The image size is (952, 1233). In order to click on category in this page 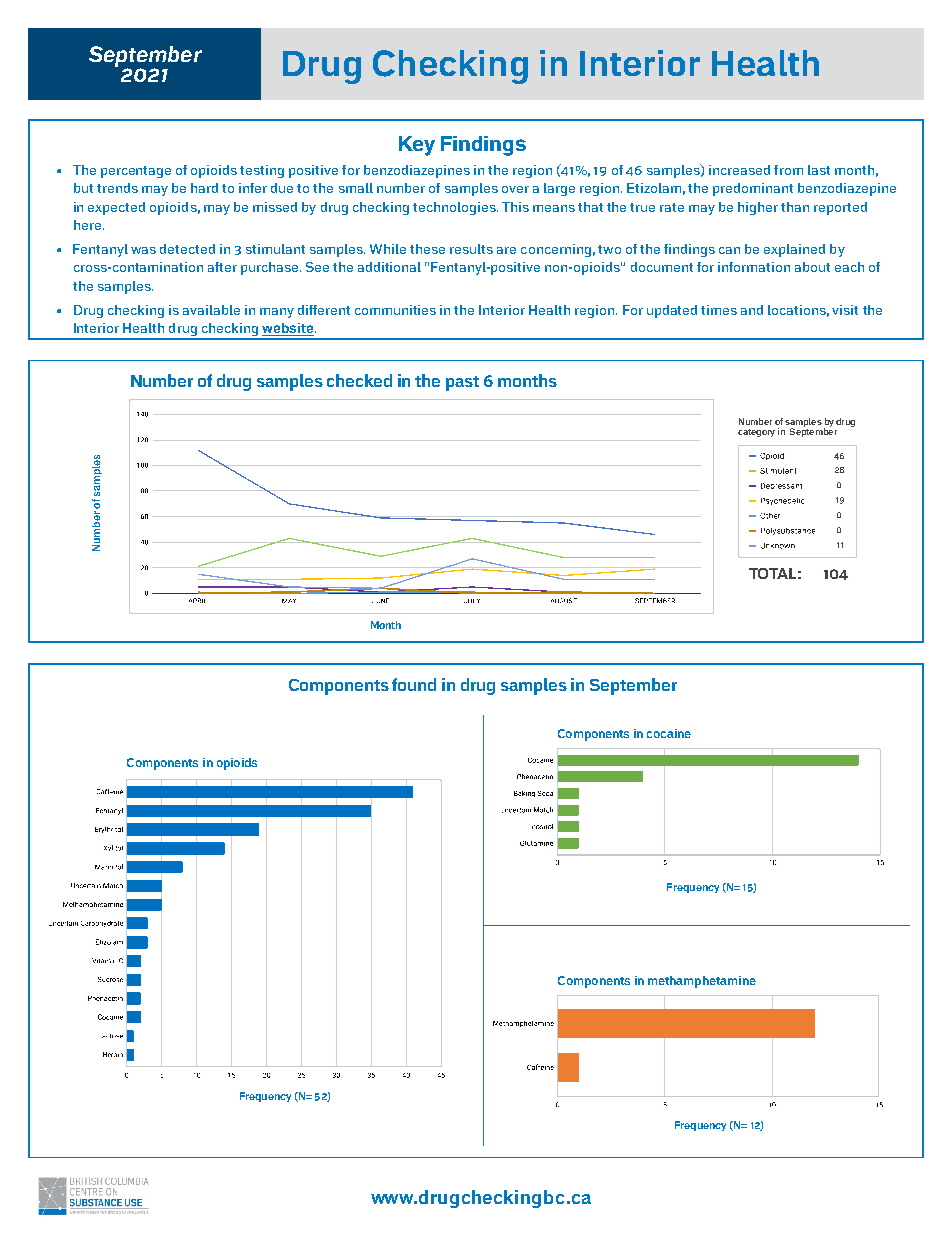, I will do `click(756, 433)`.
